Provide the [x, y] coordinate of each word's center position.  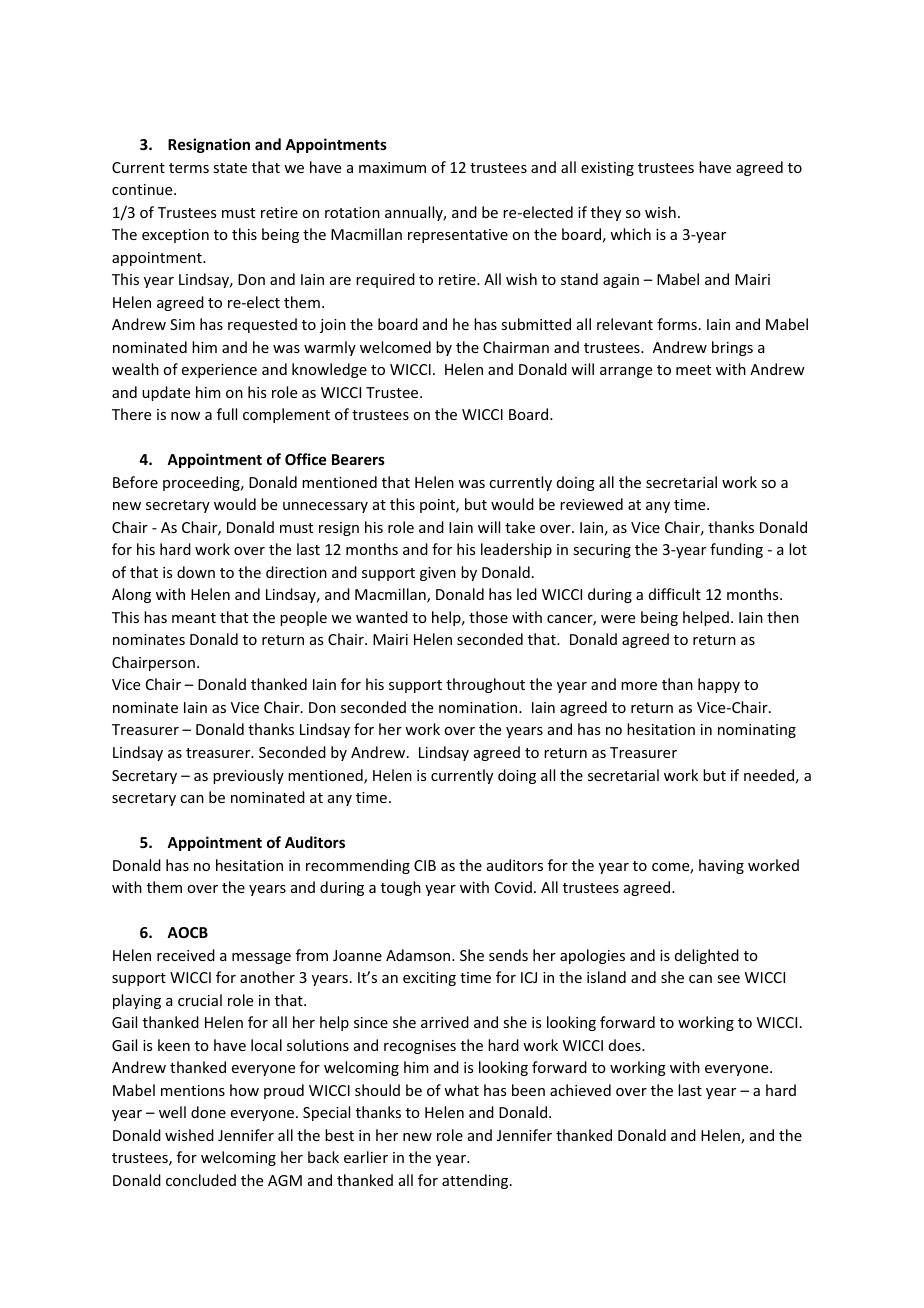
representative [458, 236]
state [230, 168]
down [196, 572]
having [721, 866]
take [520, 527]
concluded [201, 1180]
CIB [425, 865]
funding [736, 550]
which [630, 234]
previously [248, 776]
